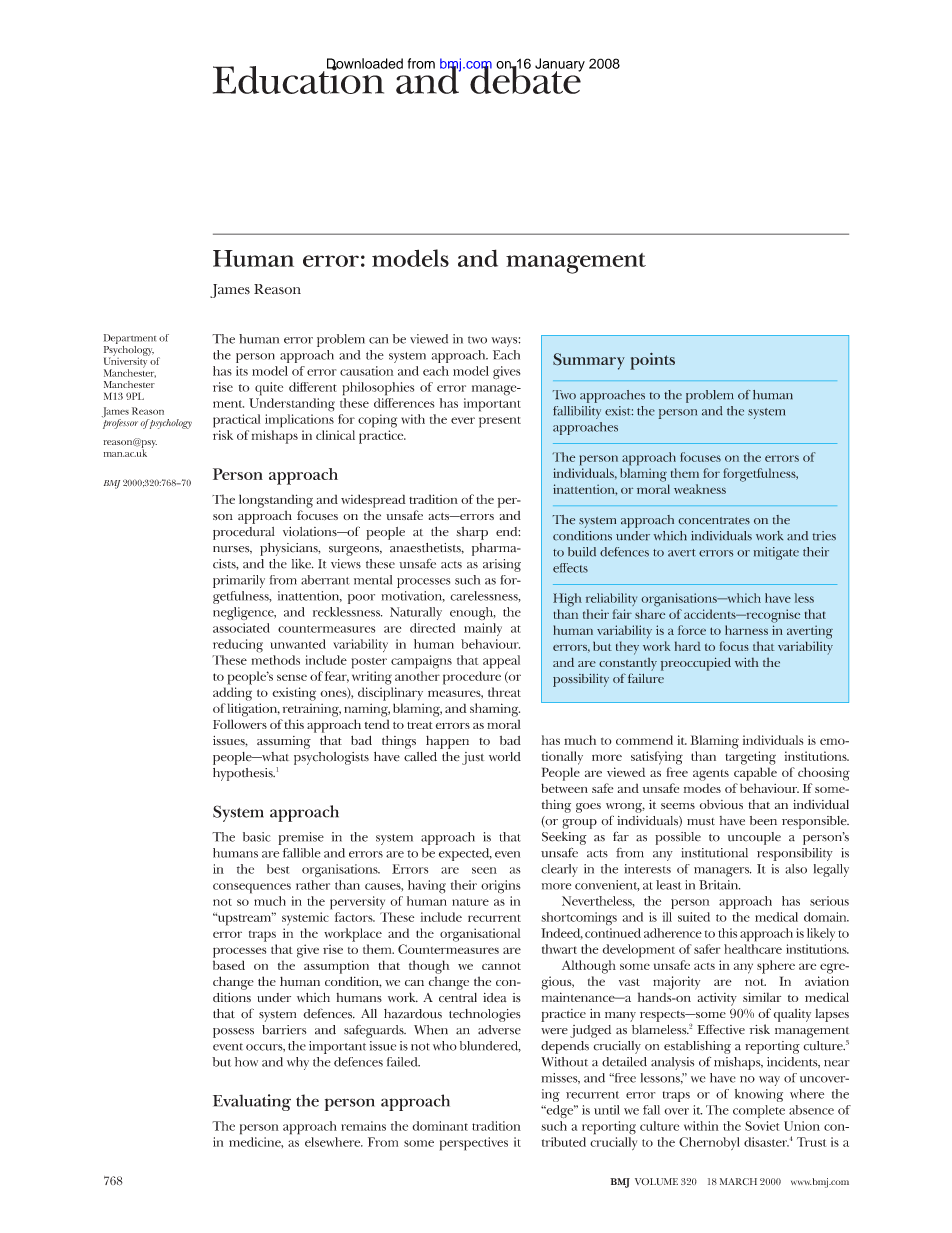 The height and width of the screenshot is (1233, 952). Describe the element at coordinates (252, 1102) in the screenshot. I see `Evaluating` at that location.
